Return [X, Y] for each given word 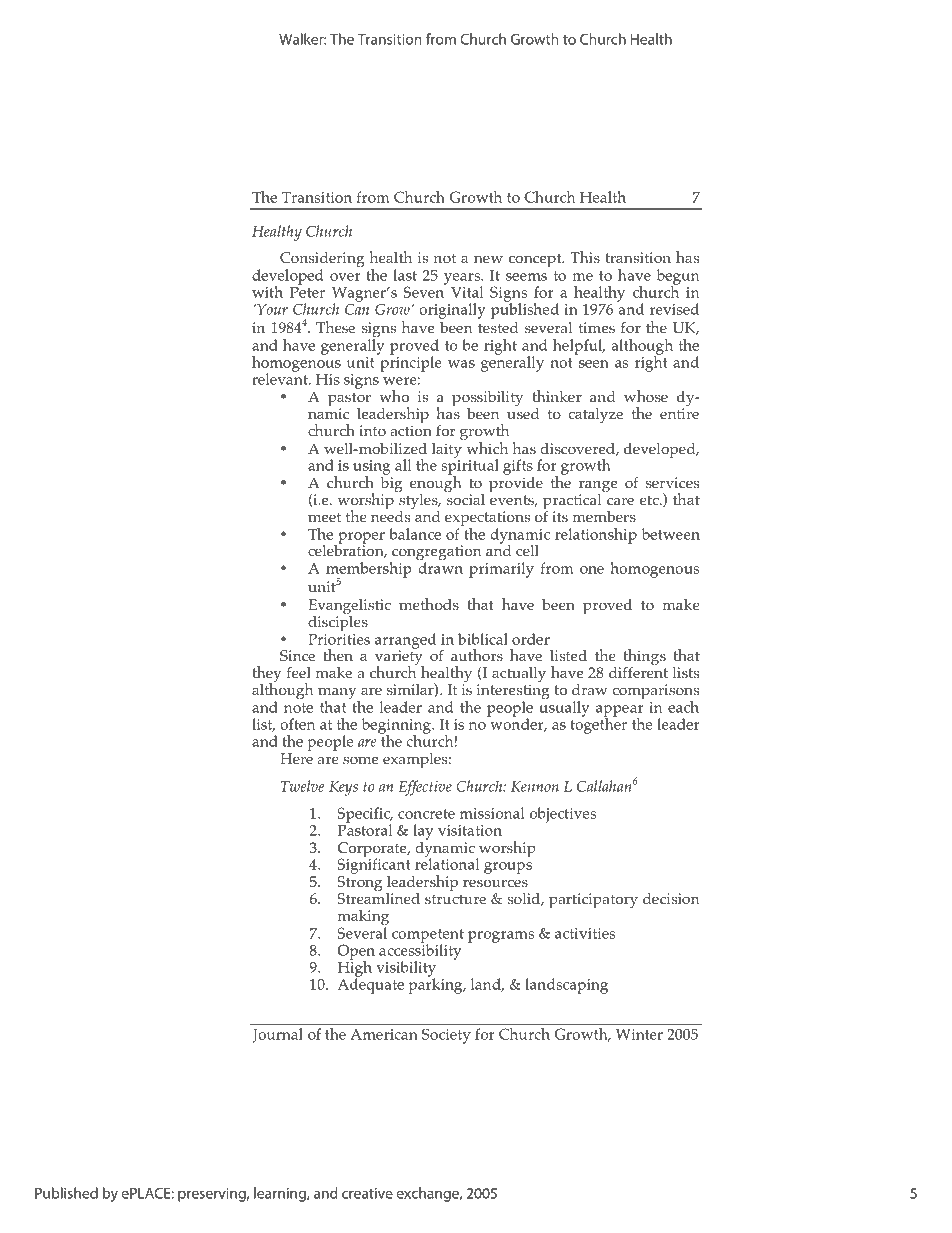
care [620, 501]
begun [677, 278]
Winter [639, 1034]
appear [620, 712]
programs [501, 937]
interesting [513, 693]
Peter [307, 292]
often [297, 724]
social [466, 499]
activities [585, 933]
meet [324, 517]
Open [356, 953]
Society [446, 1036]
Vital [467, 292]
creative [367, 1193]
